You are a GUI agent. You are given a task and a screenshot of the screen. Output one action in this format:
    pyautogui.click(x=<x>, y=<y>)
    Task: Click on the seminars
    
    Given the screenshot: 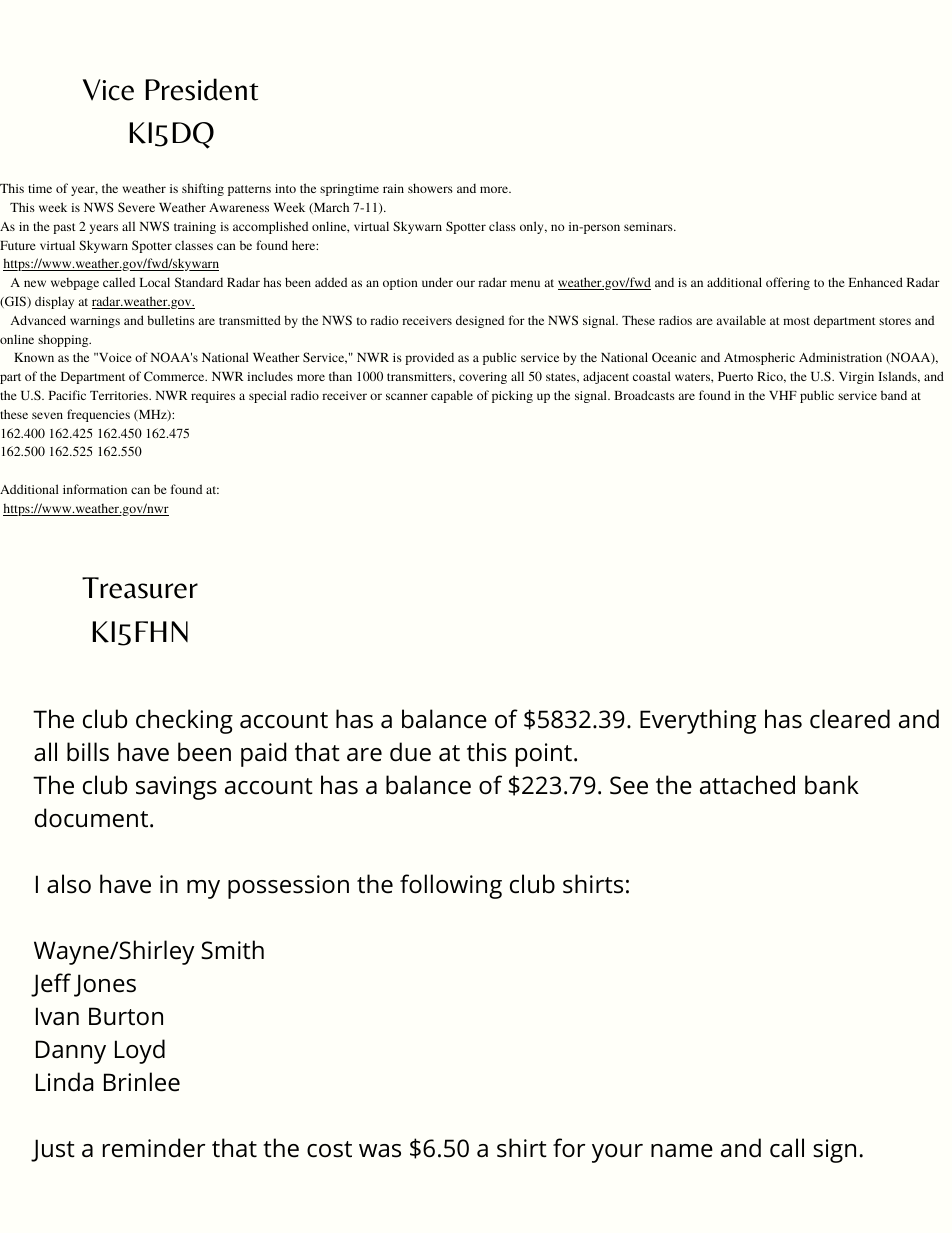 What is the action you would take?
    pyautogui.click(x=649, y=226)
